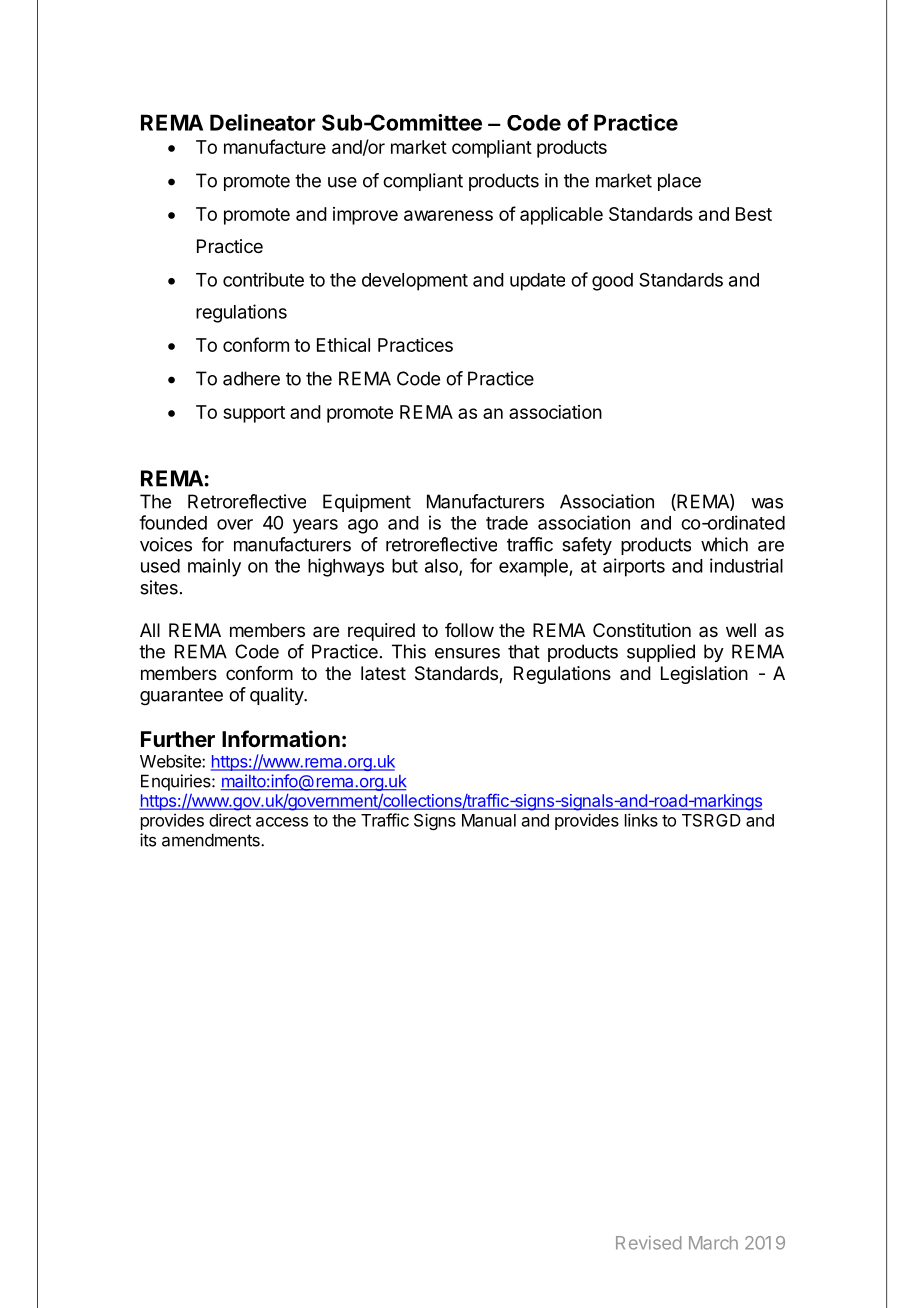  What do you see at coordinates (262, 122) in the screenshot?
I see `Delineator` at bounding box center [262, 122].
